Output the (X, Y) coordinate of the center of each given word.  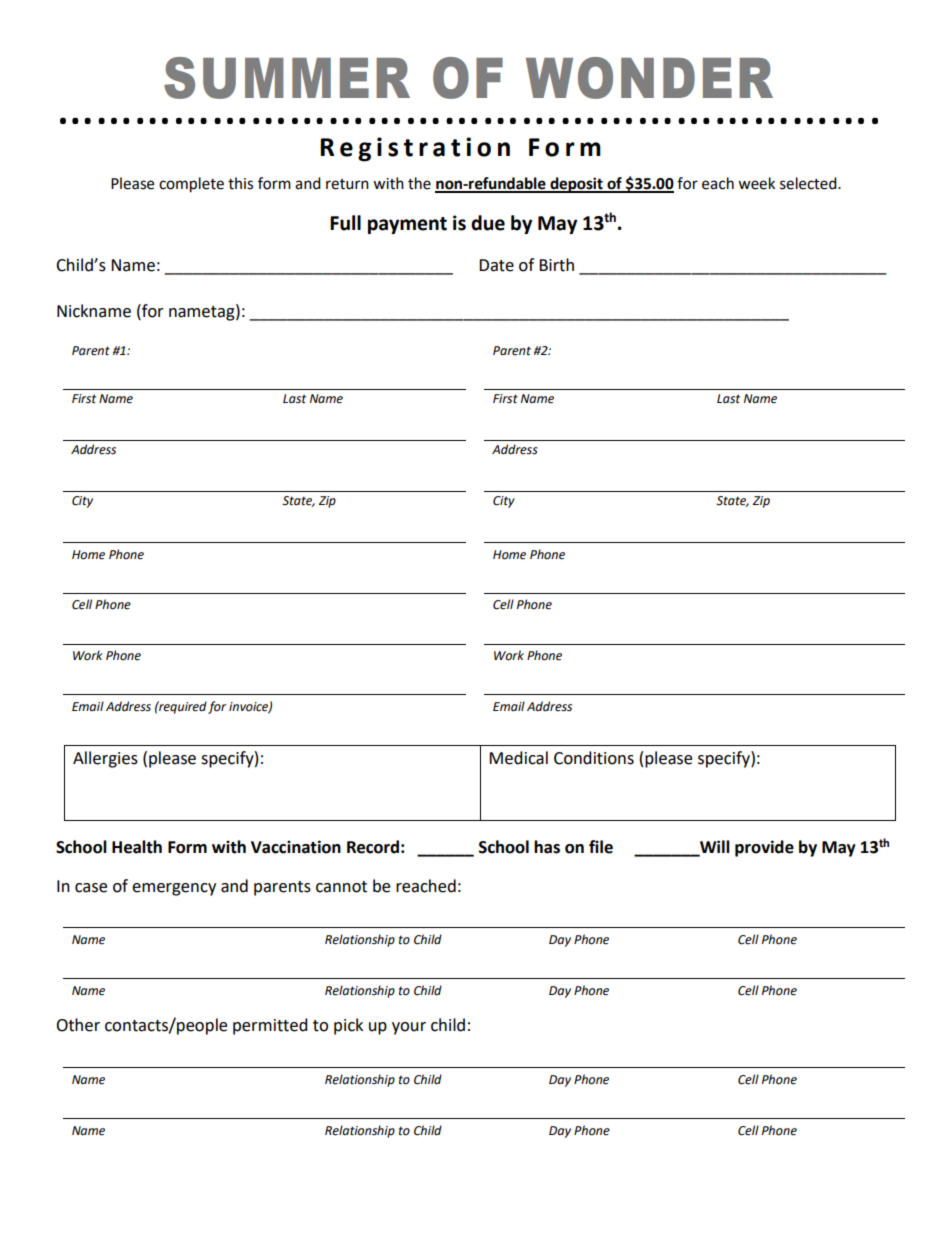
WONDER (649, 78)
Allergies (105, 759)
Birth (556, 265)
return (347, 184)
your (409, 1028)
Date (496, 265)
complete (191, 185)
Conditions (594, 758)
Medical (518, 758)
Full (345, 223)
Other (78, 1025)
